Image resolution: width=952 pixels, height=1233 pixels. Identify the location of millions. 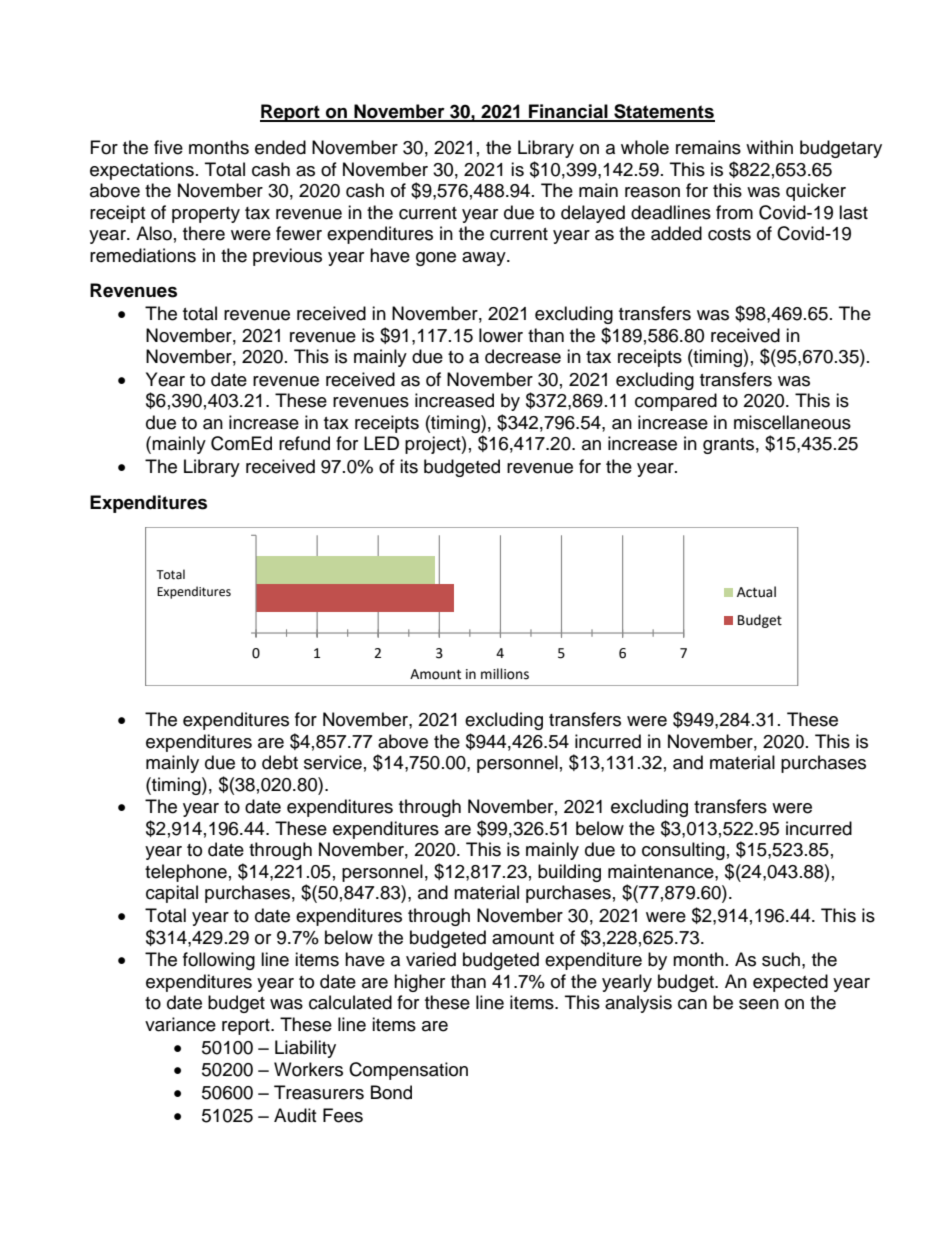
(505, 674).
